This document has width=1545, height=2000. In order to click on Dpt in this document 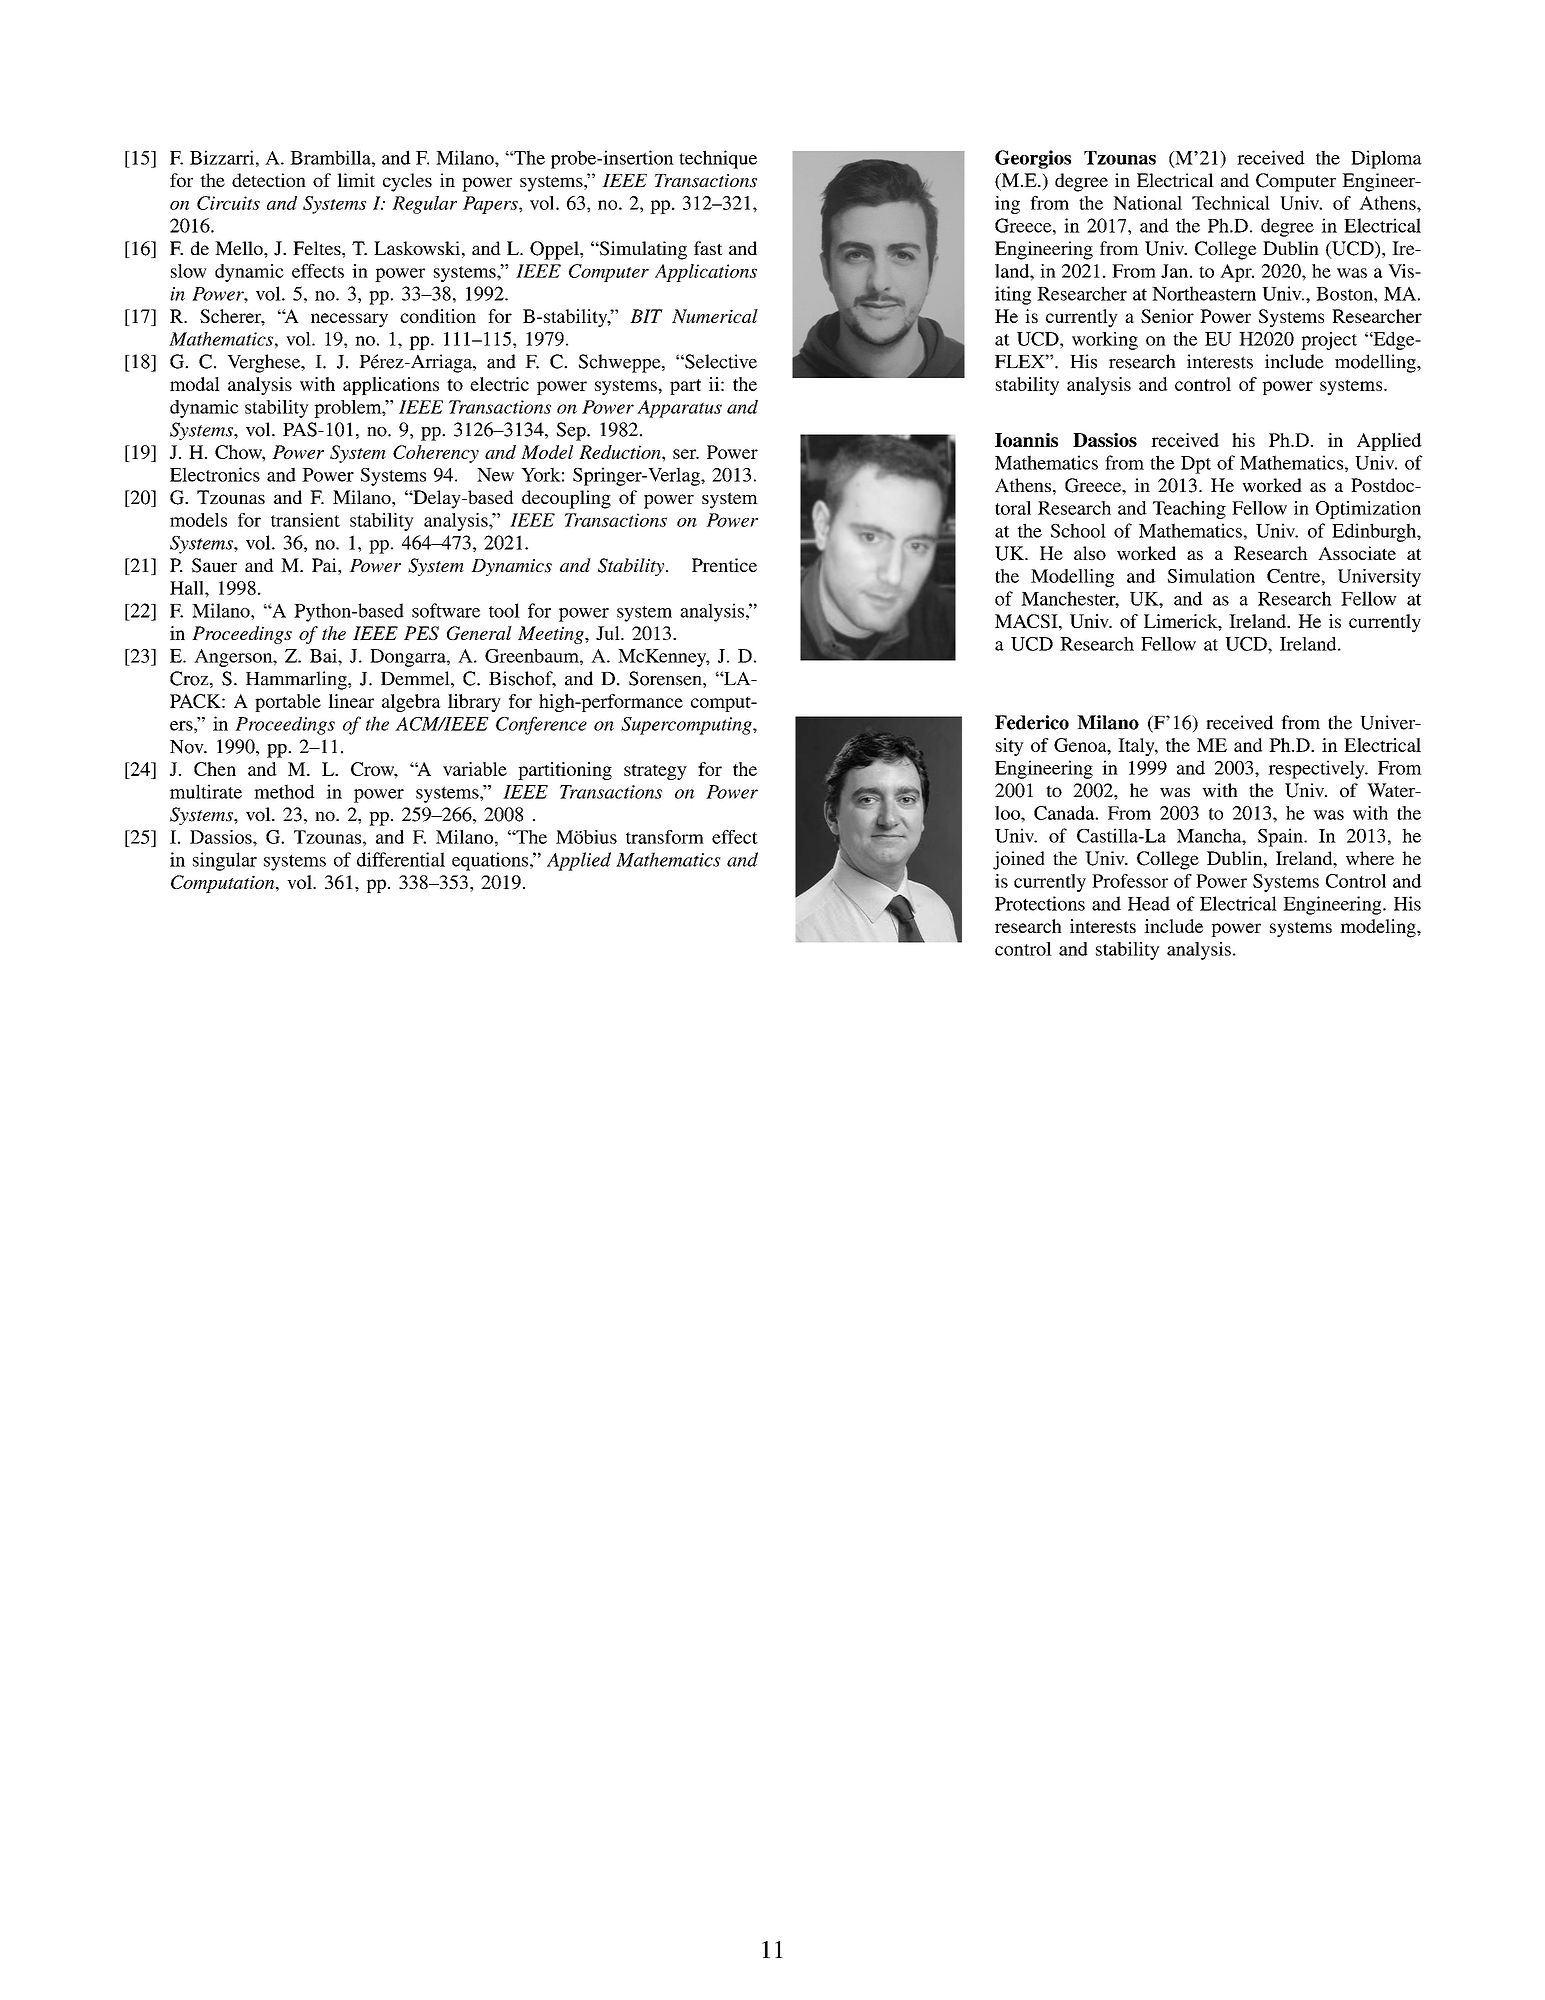, I will do `click(1196, 465)`.
